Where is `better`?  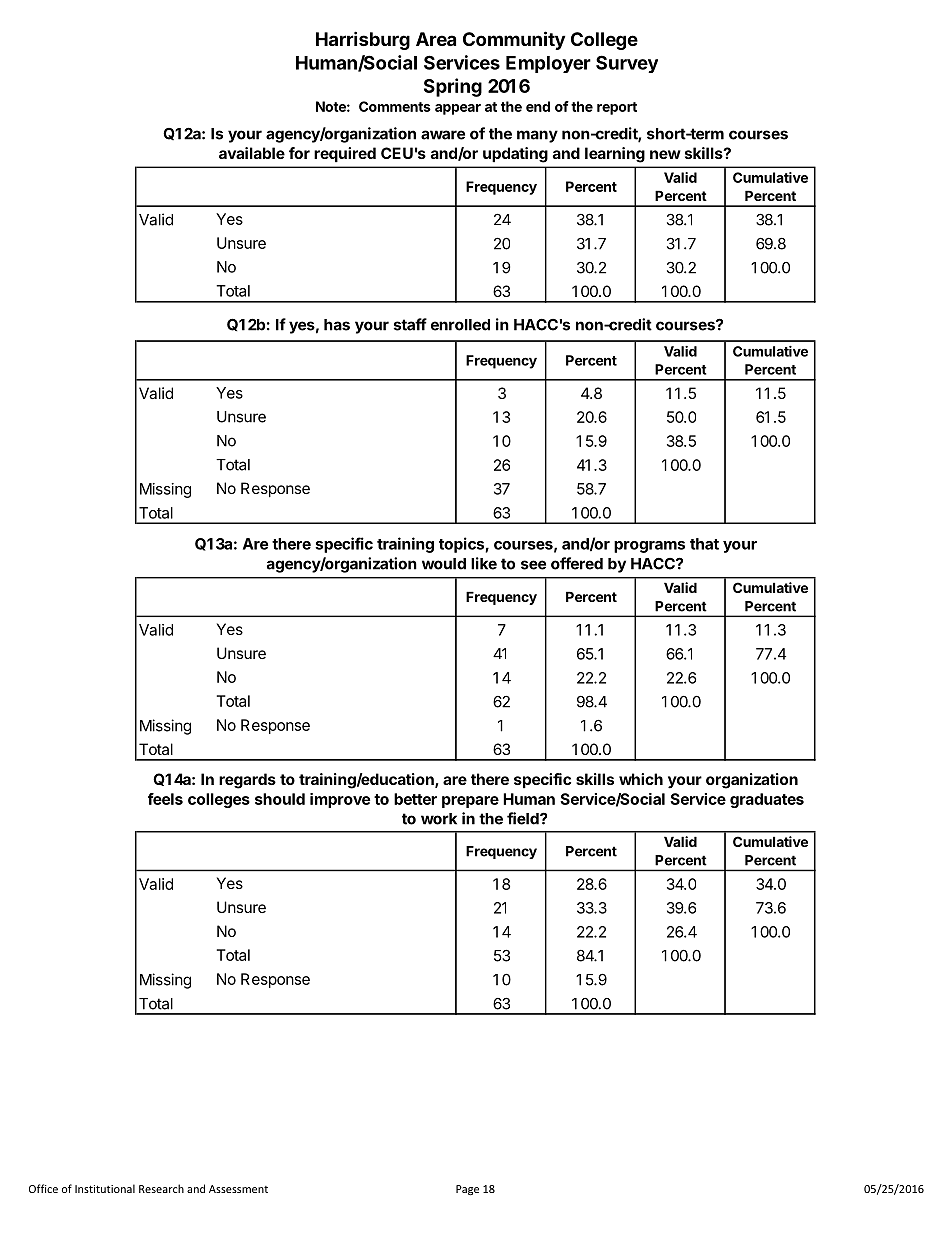
better is located at coordinates (415, 799).
